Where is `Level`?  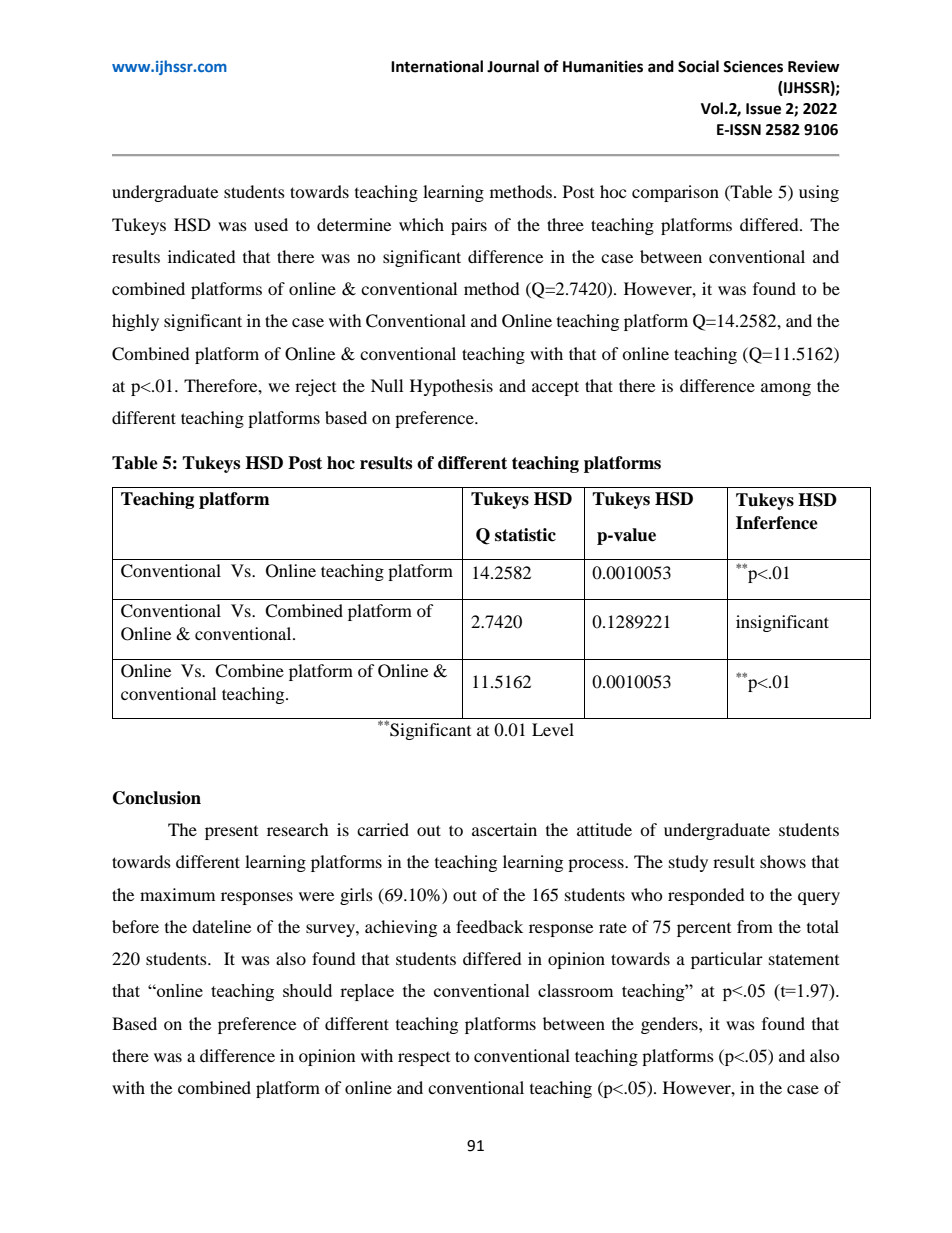 Level is located at coordinates (553, 729).
